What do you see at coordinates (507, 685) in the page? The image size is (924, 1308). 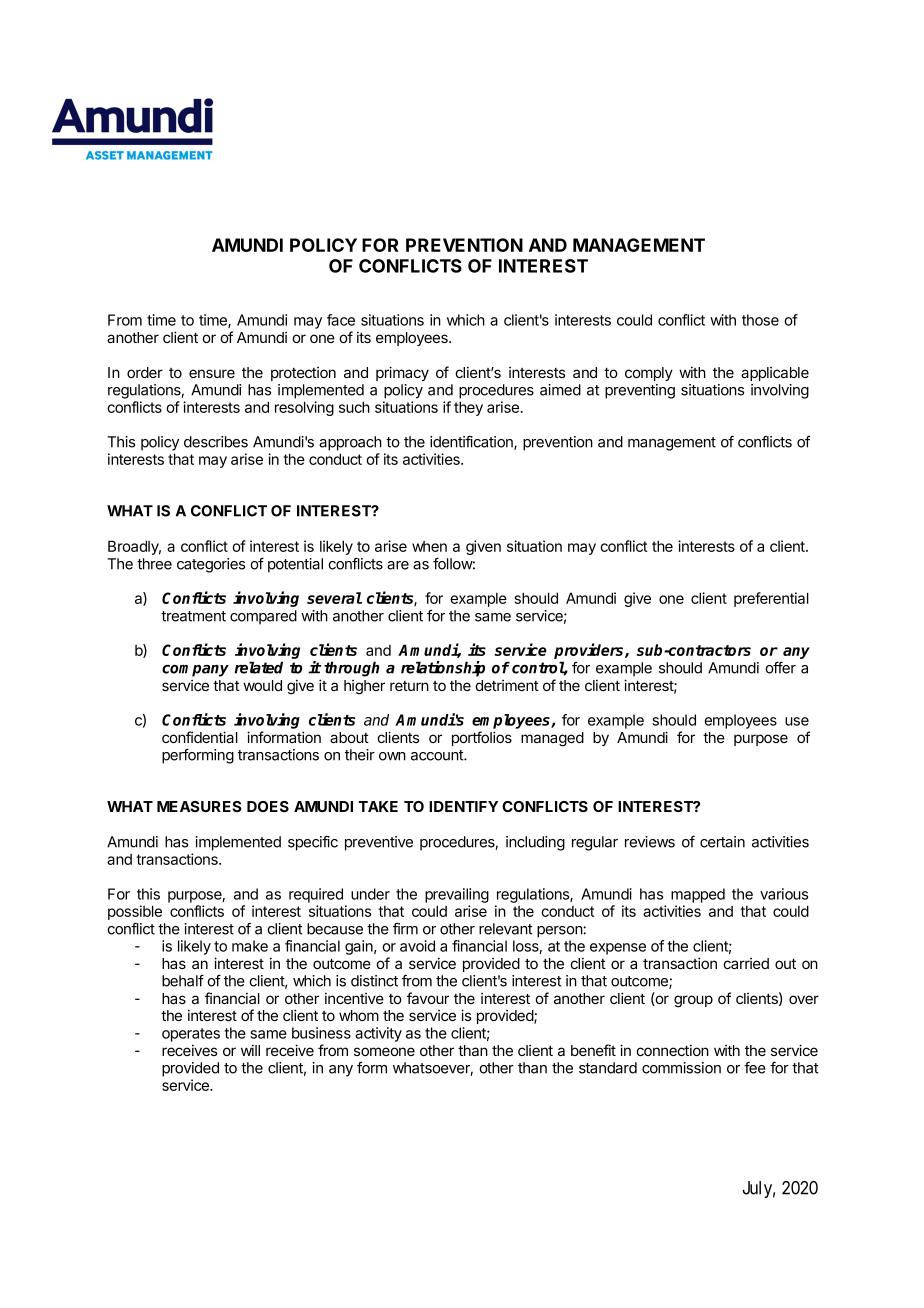 I see `detriment` at bounding box center [507, 685].
